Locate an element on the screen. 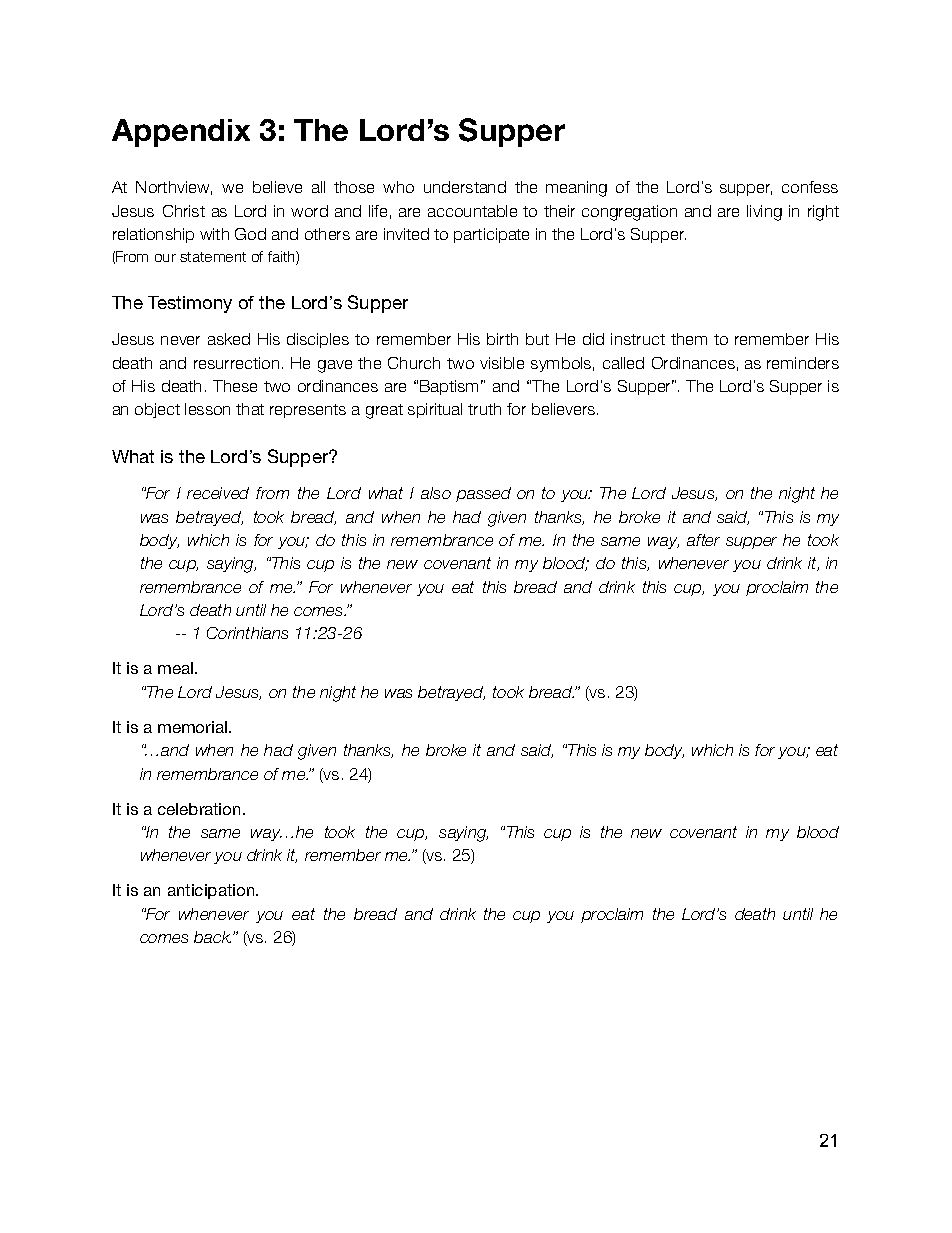 The width and height of the screenshot is (952, 1233). back is located at coordinates (212, 937).
